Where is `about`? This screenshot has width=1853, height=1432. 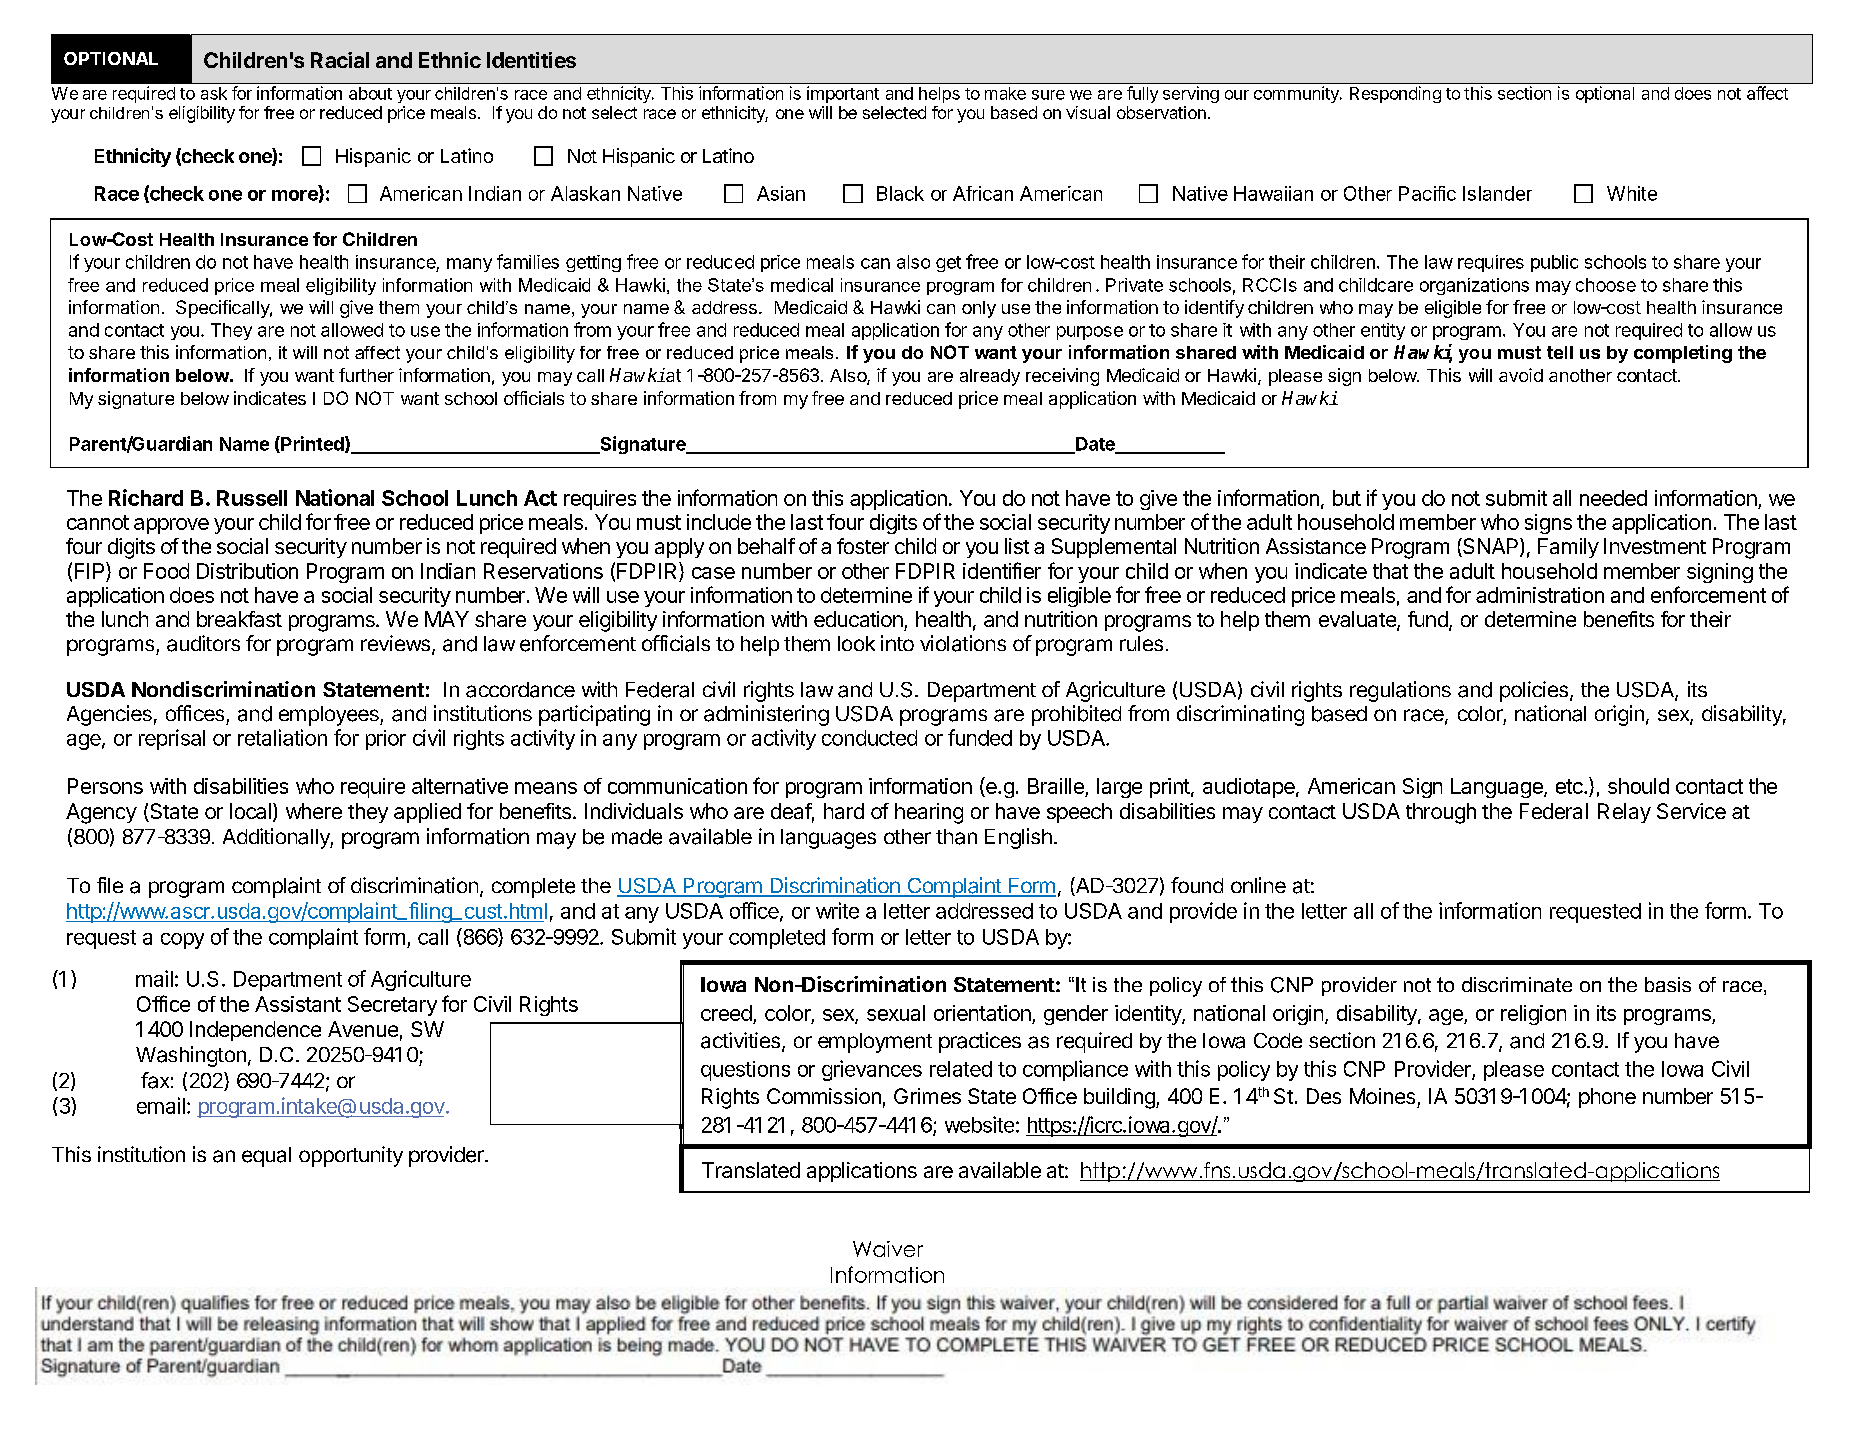 about is located at coordinates (370, 93).
